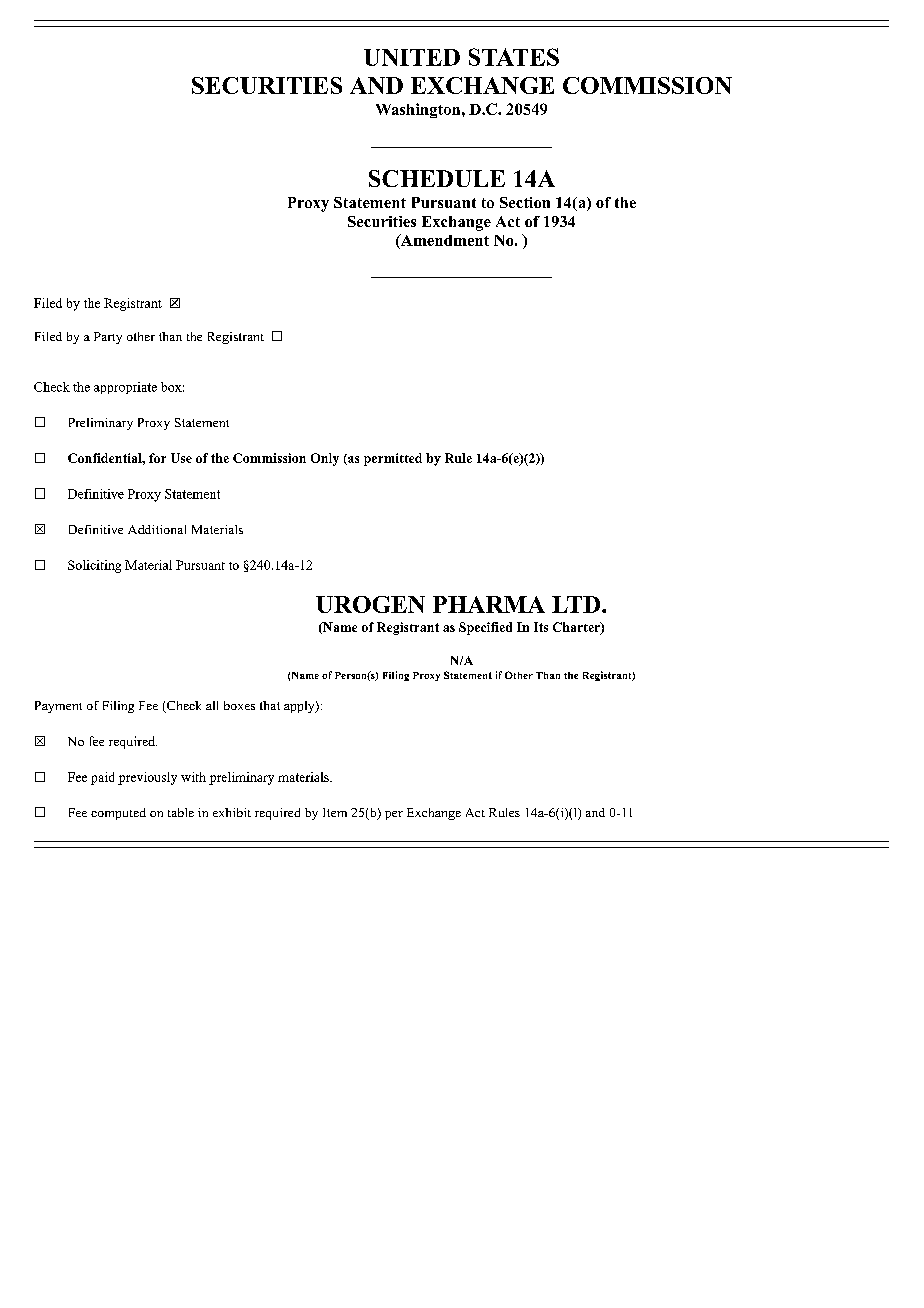 This screenshot has height=1308, width=924. Describe the element at coordinates (412, 57) in the screenshot. I see `UNITED` at that location.
